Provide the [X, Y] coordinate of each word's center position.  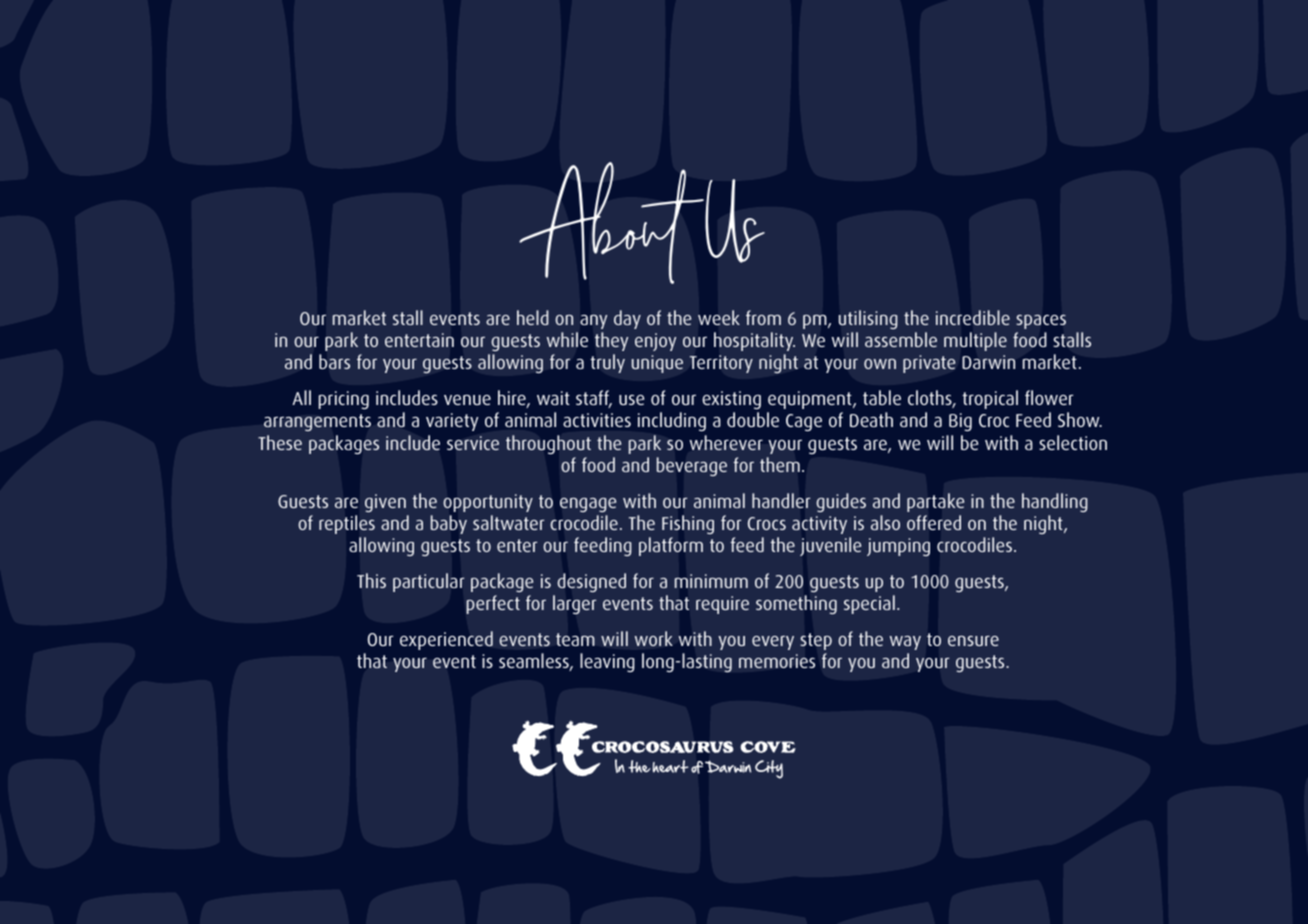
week [719, 317]
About [612, 223]
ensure [973, 641]
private [929, 364]
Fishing [688, 524]
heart [670, 766]
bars [334, 361]
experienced [446, 640]
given [385, 503]
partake [935, 502]
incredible [973, 317]
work [654, 638]
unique [657, 364]
